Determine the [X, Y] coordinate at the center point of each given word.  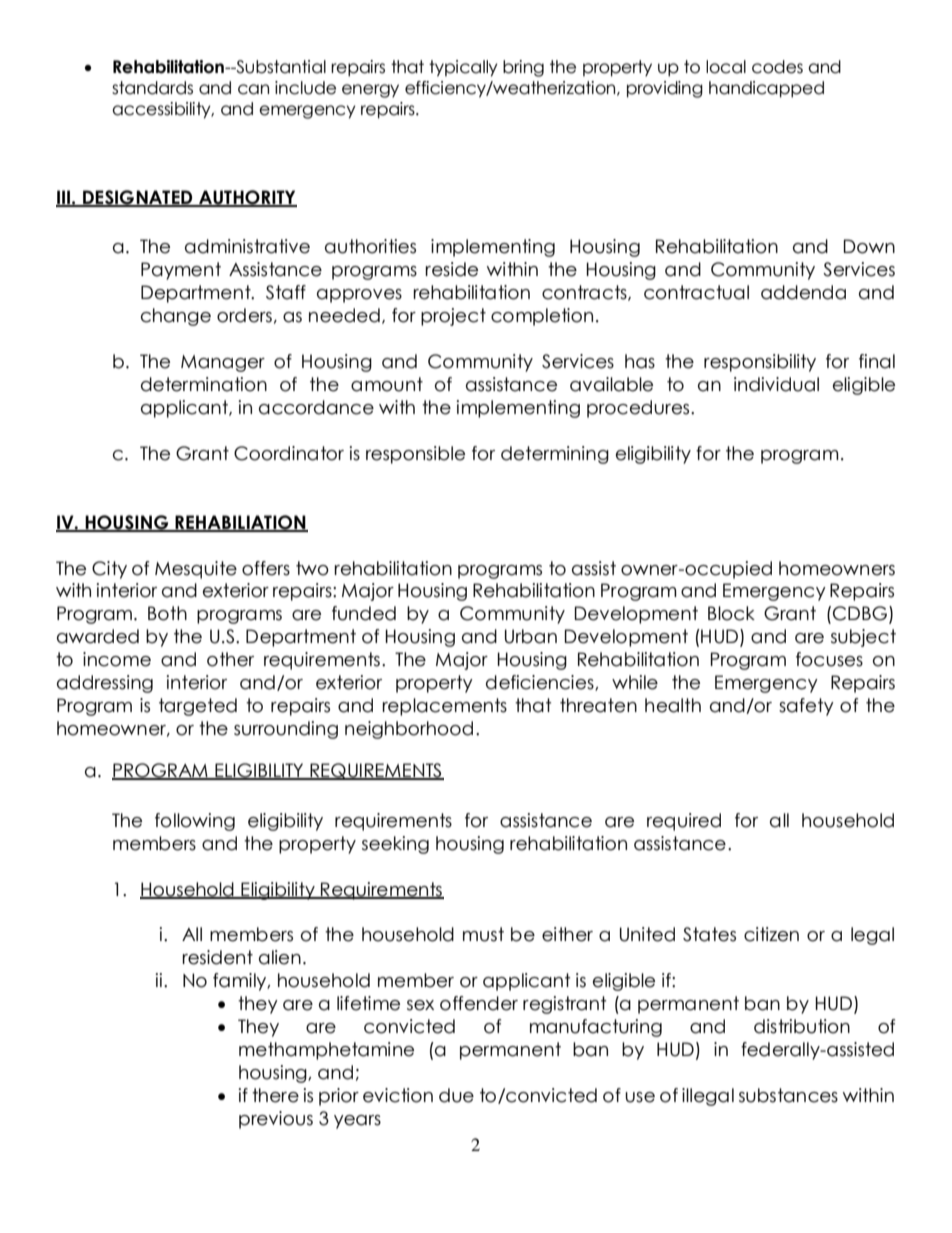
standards [152, 88]
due [456, 1095]
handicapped [766, 89]
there [275, 1095]
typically [463, 68]
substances [788, 1095]
